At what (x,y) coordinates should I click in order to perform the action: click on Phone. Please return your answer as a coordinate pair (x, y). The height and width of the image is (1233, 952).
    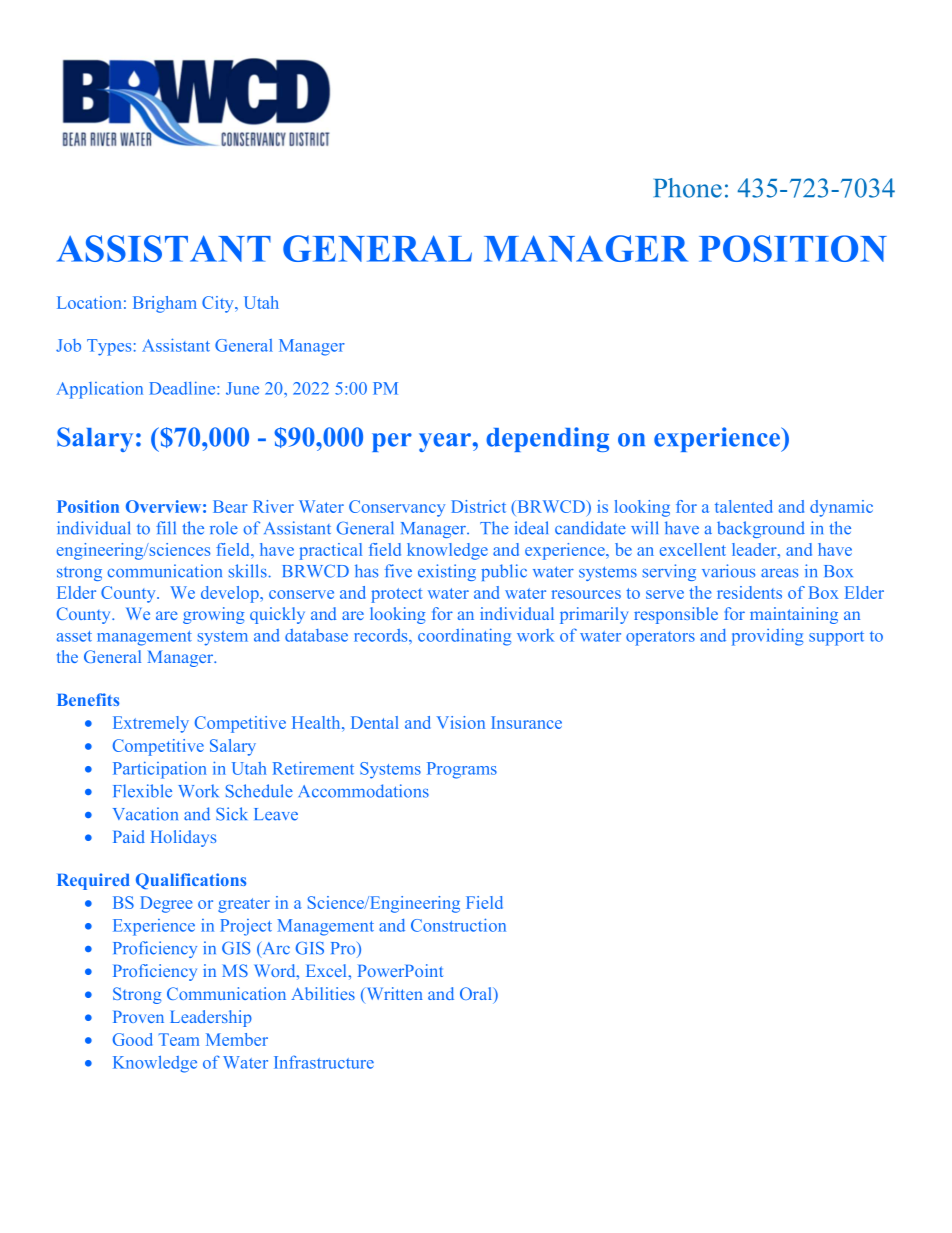
    Looking at the image, I should click on (688, 188).
